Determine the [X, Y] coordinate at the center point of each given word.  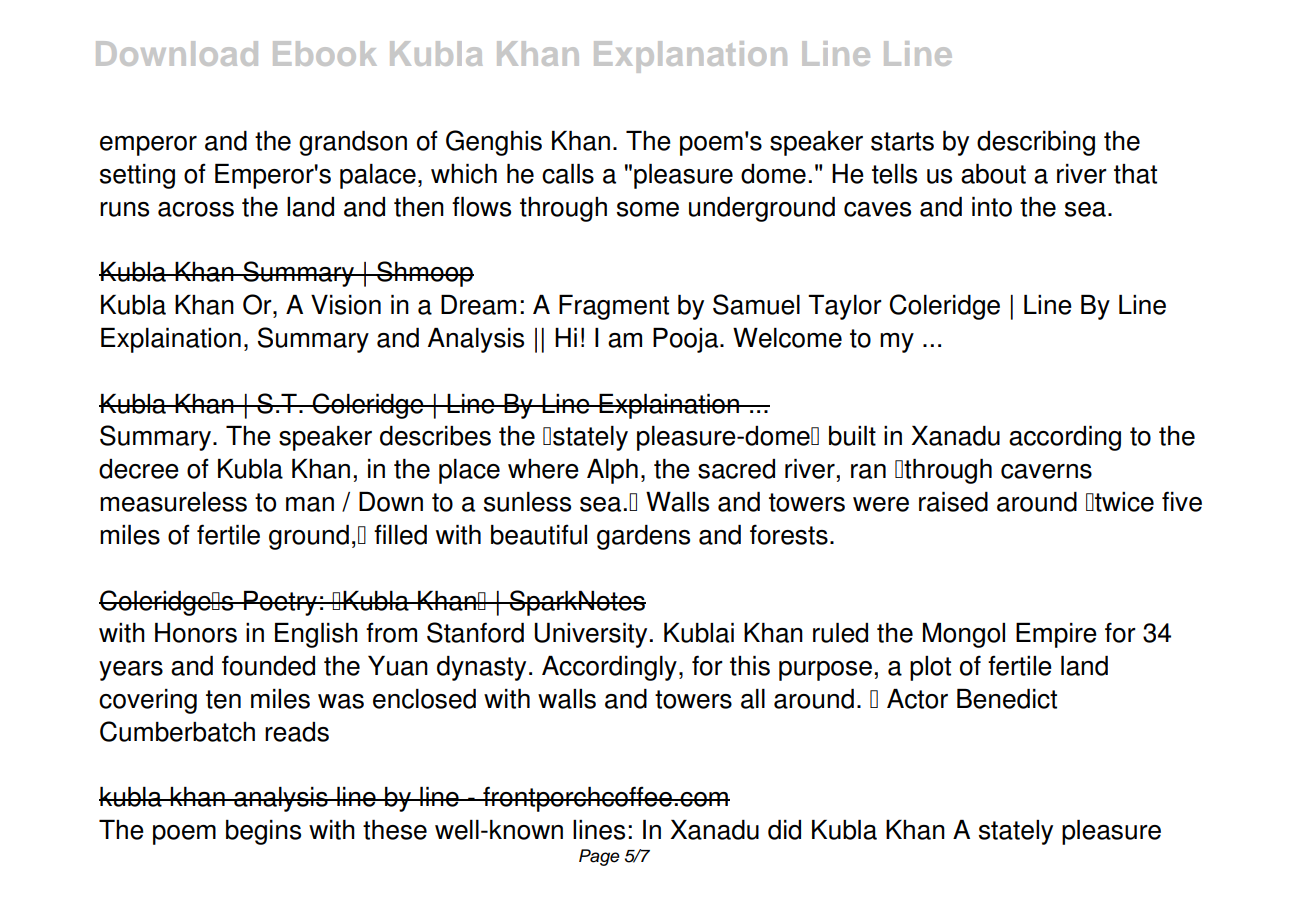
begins [263, 832]
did [784, 830]
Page [599, 857]
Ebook [325, 53]
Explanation [690, 57]
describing [1036, 143]
